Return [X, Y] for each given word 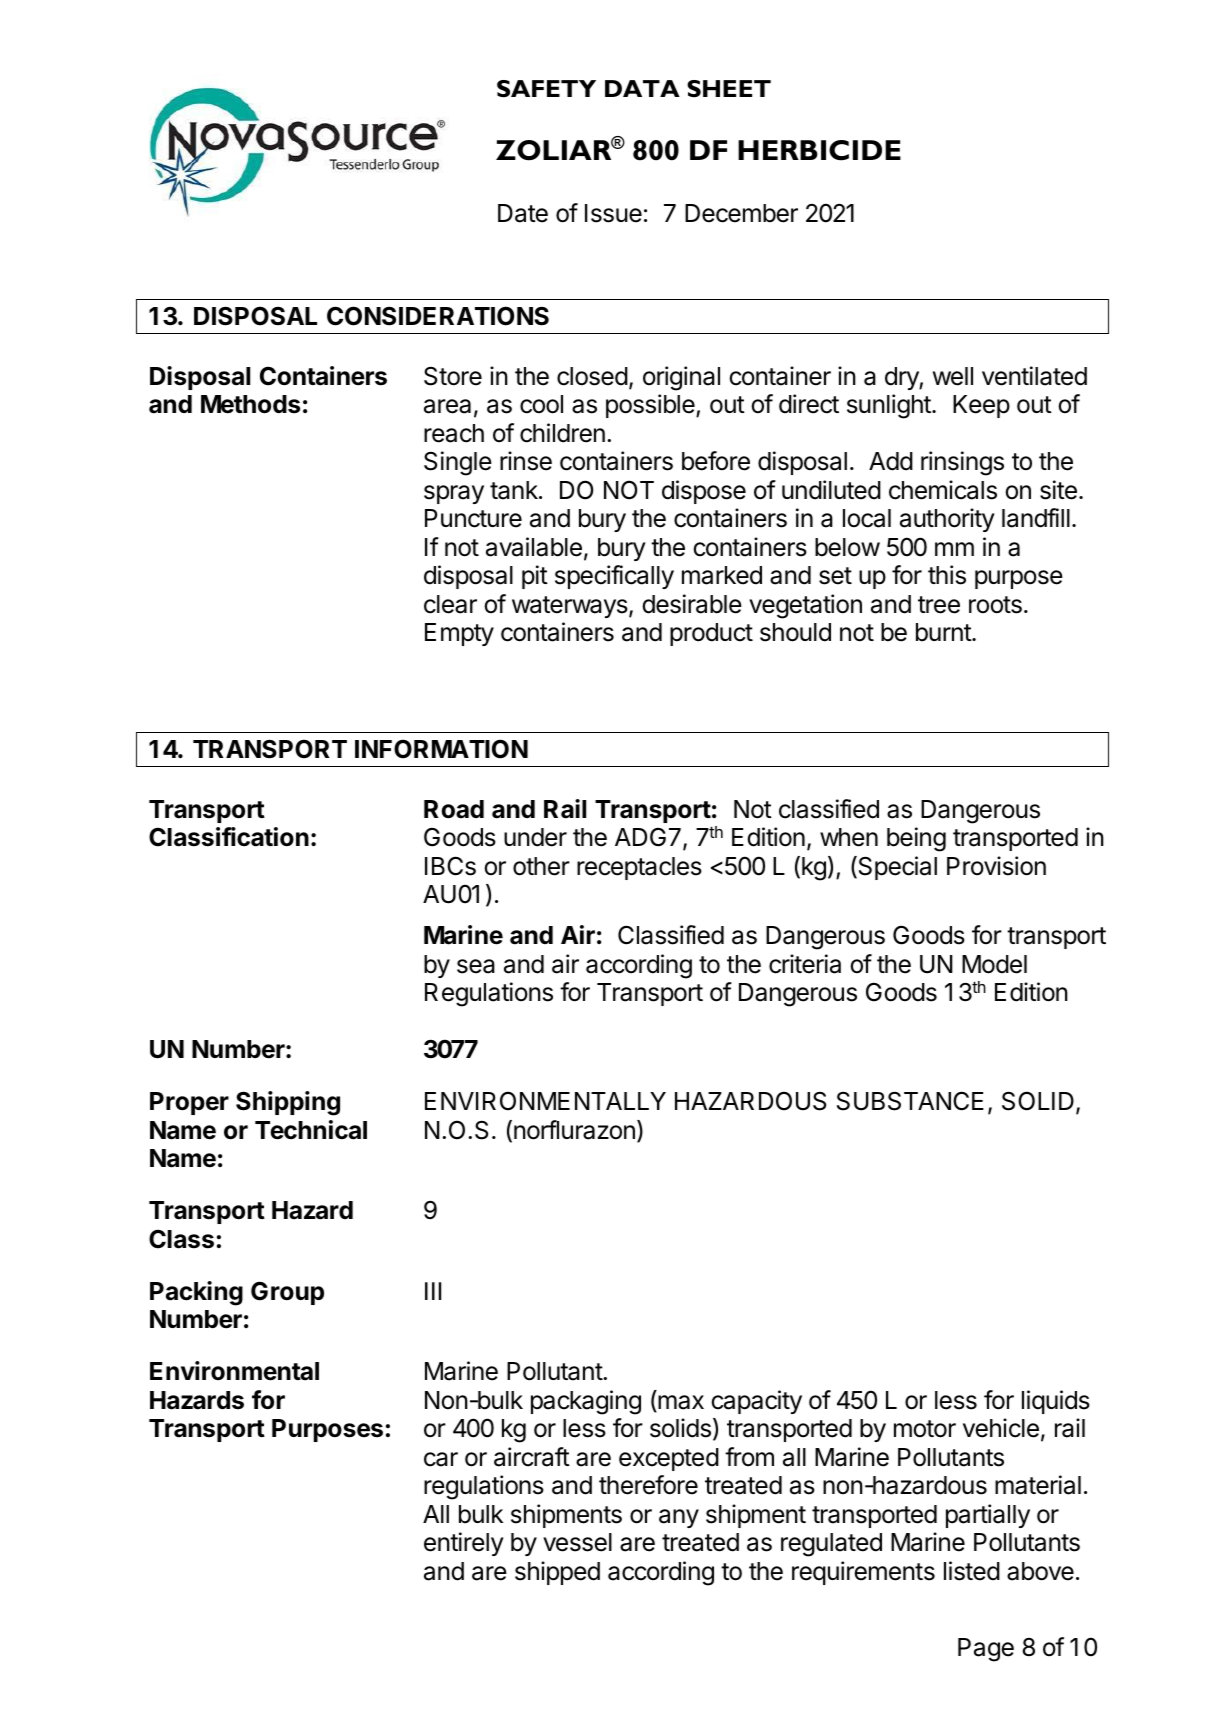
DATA [642, 88]
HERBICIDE [819, 150]
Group [287, 1293]
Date [523, 213]
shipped [557, 1573]
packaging [586, 1402]
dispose [704, 492]
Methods [250, 404]
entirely [464, 1544]
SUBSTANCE [910, 1101]
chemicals [943, 490]
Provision [996, 866]
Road [454, 809]
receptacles [639, 868]
